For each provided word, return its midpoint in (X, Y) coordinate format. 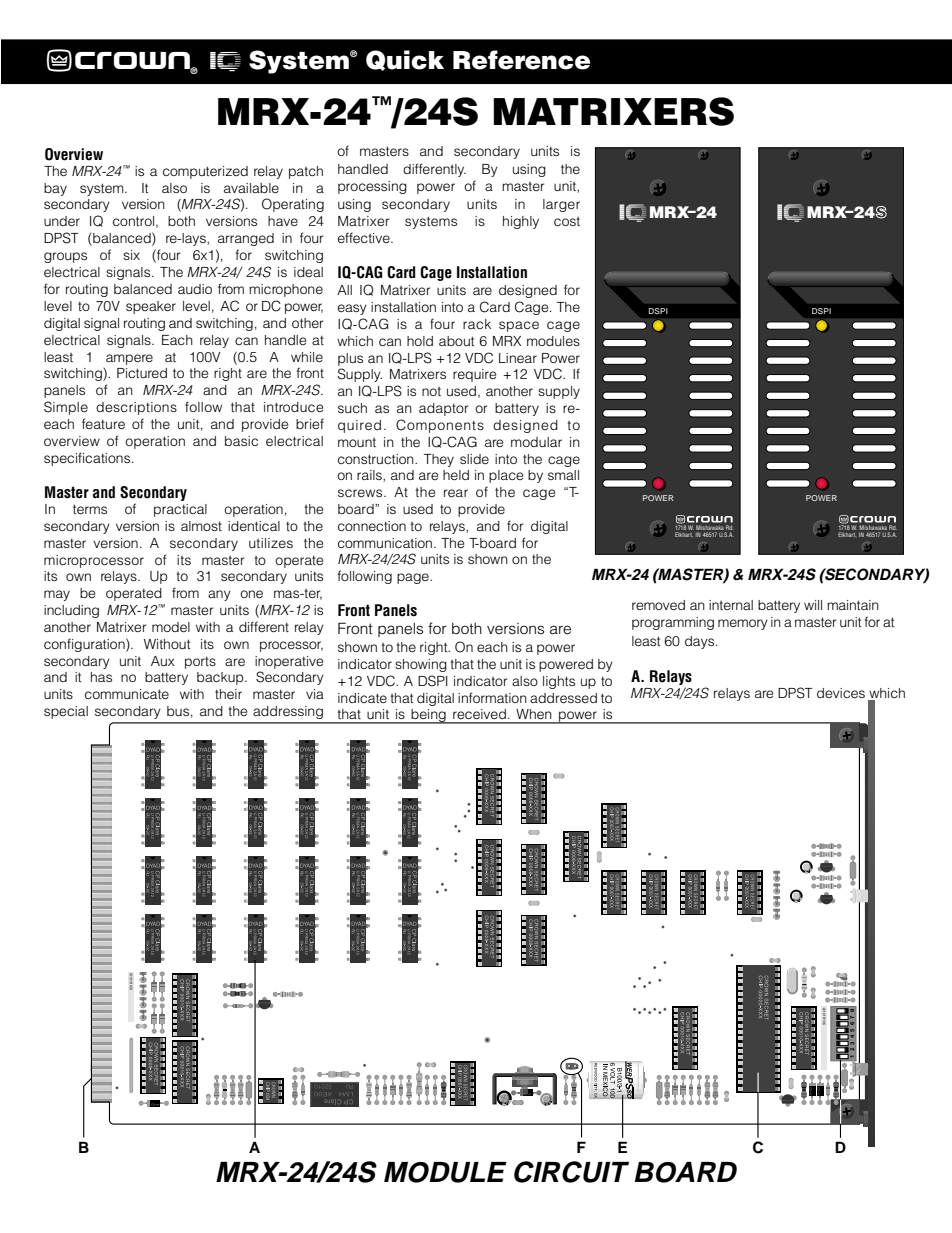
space (519, 326)
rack (477, 324)
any (219, 595)
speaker (151, 307)
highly (521, 222)
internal (731, 605)
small (563, 475)
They (439, 460)
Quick (405, 60)
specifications (88, 459)
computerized (205, 172)
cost (567, 221)
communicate (127, 694)
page (414, 578)
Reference (522, 60)
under (62, 221)
